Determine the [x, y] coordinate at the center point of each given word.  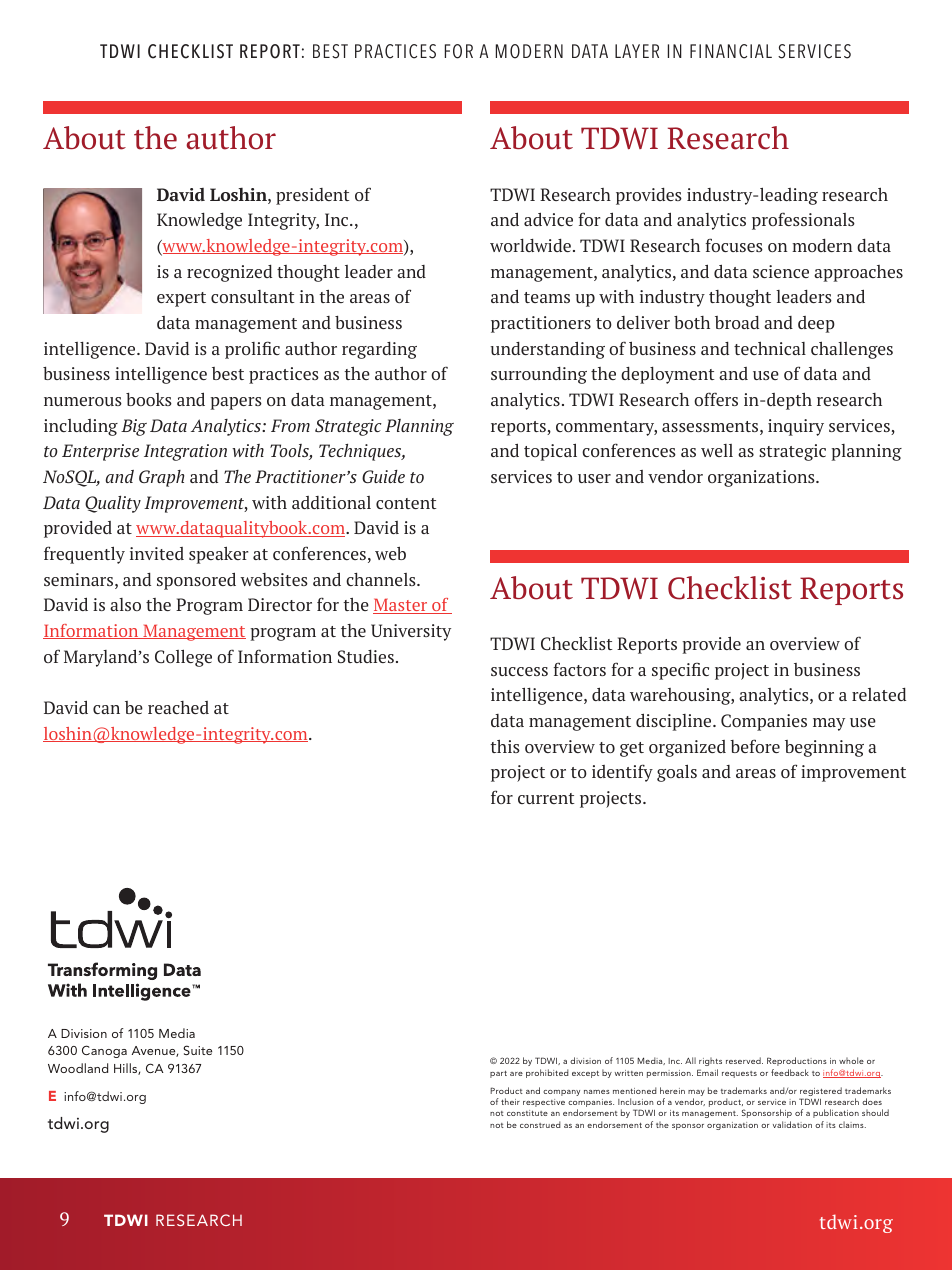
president [313, 196]
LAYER [637, 51]
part [498, 1074]
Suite [197, 1050]
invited [157, 553]
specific [680, 671]
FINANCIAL [731, 51]
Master [401, 606]
